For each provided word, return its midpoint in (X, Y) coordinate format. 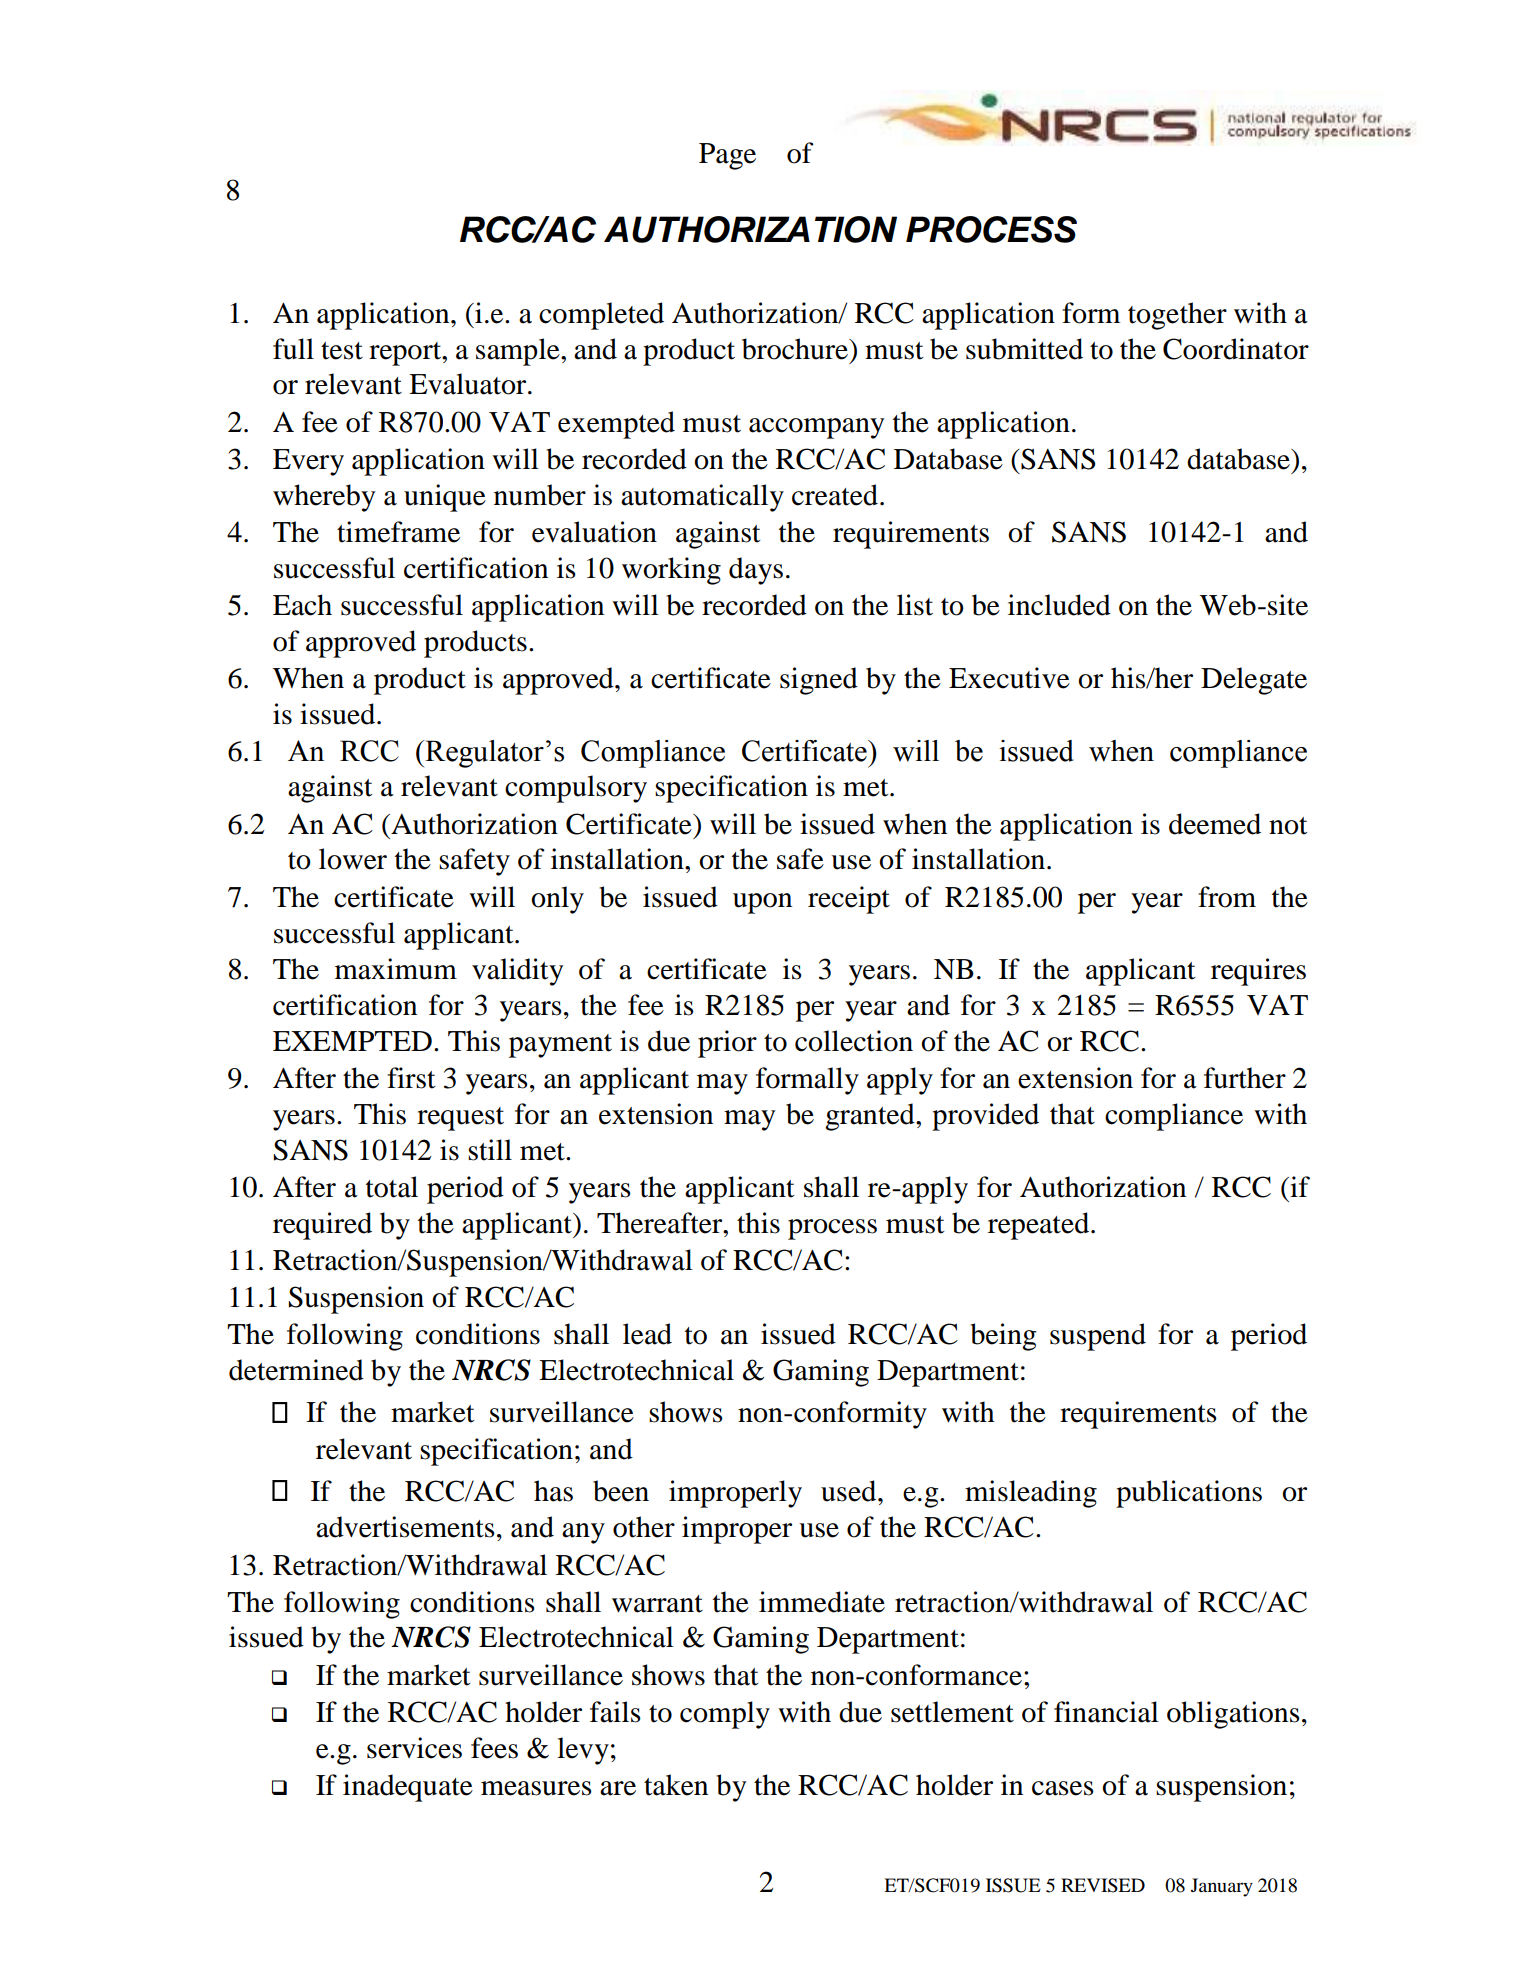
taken (676, 1785)
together (1177, 316)
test (342, 351)
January (1222, 1887)
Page (727, 156)
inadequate (408, 1788)
